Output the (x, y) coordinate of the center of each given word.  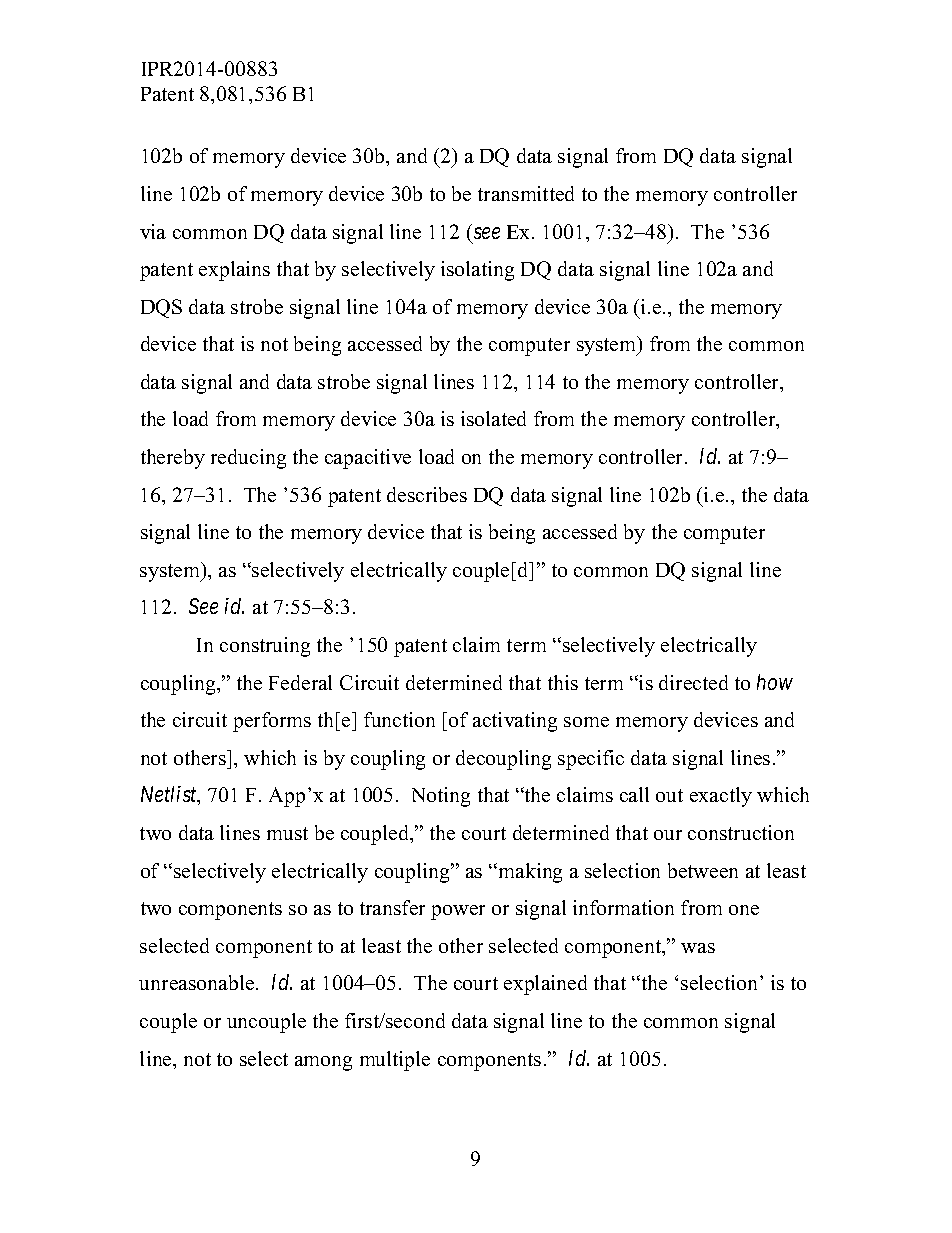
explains (234, 271)
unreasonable (198, 982)
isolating (477, 271)
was (698, 948)
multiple (395, 1061)
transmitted (526, 193)
